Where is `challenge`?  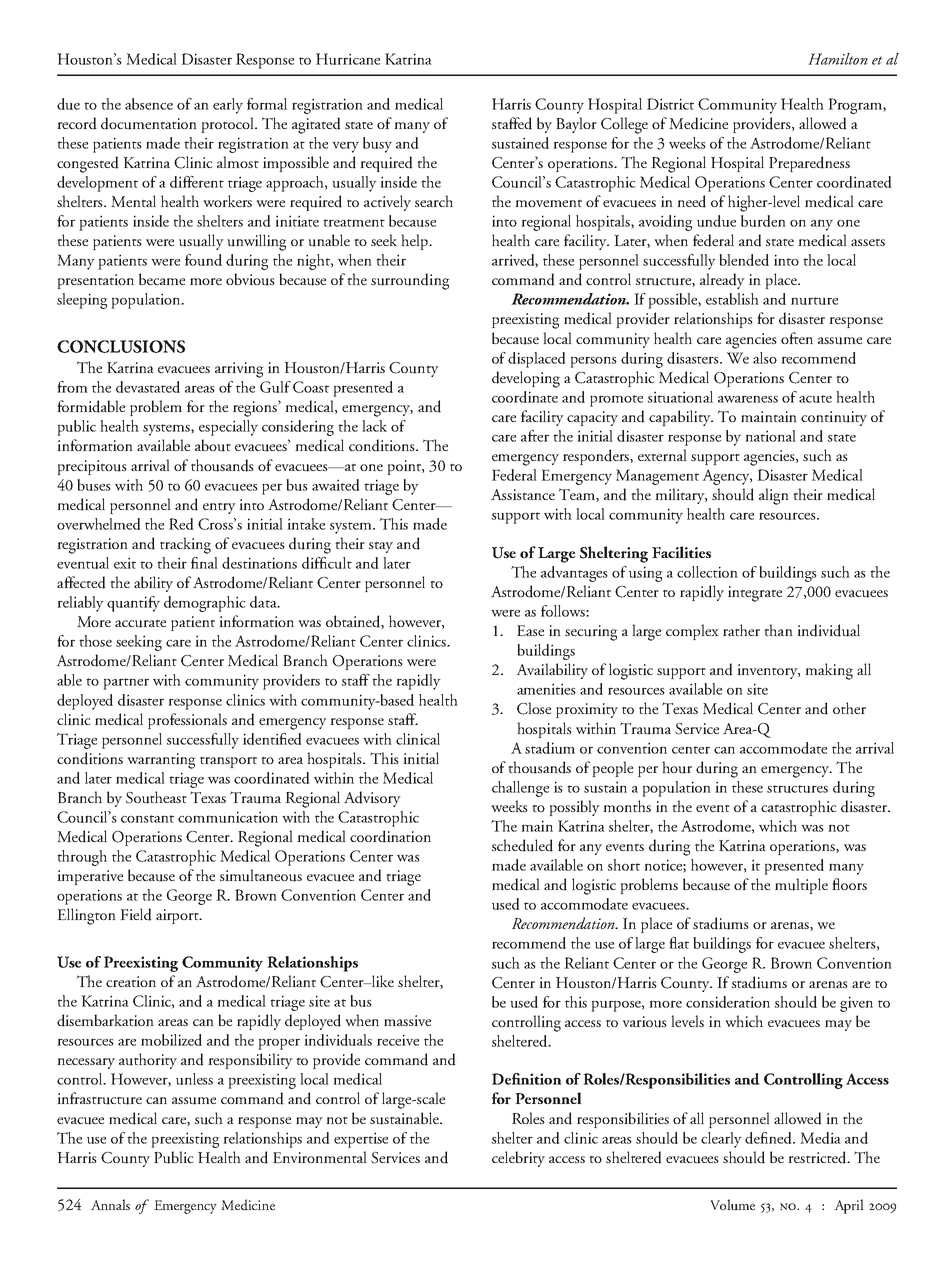
challenge is located at coordinates (520, 789).
